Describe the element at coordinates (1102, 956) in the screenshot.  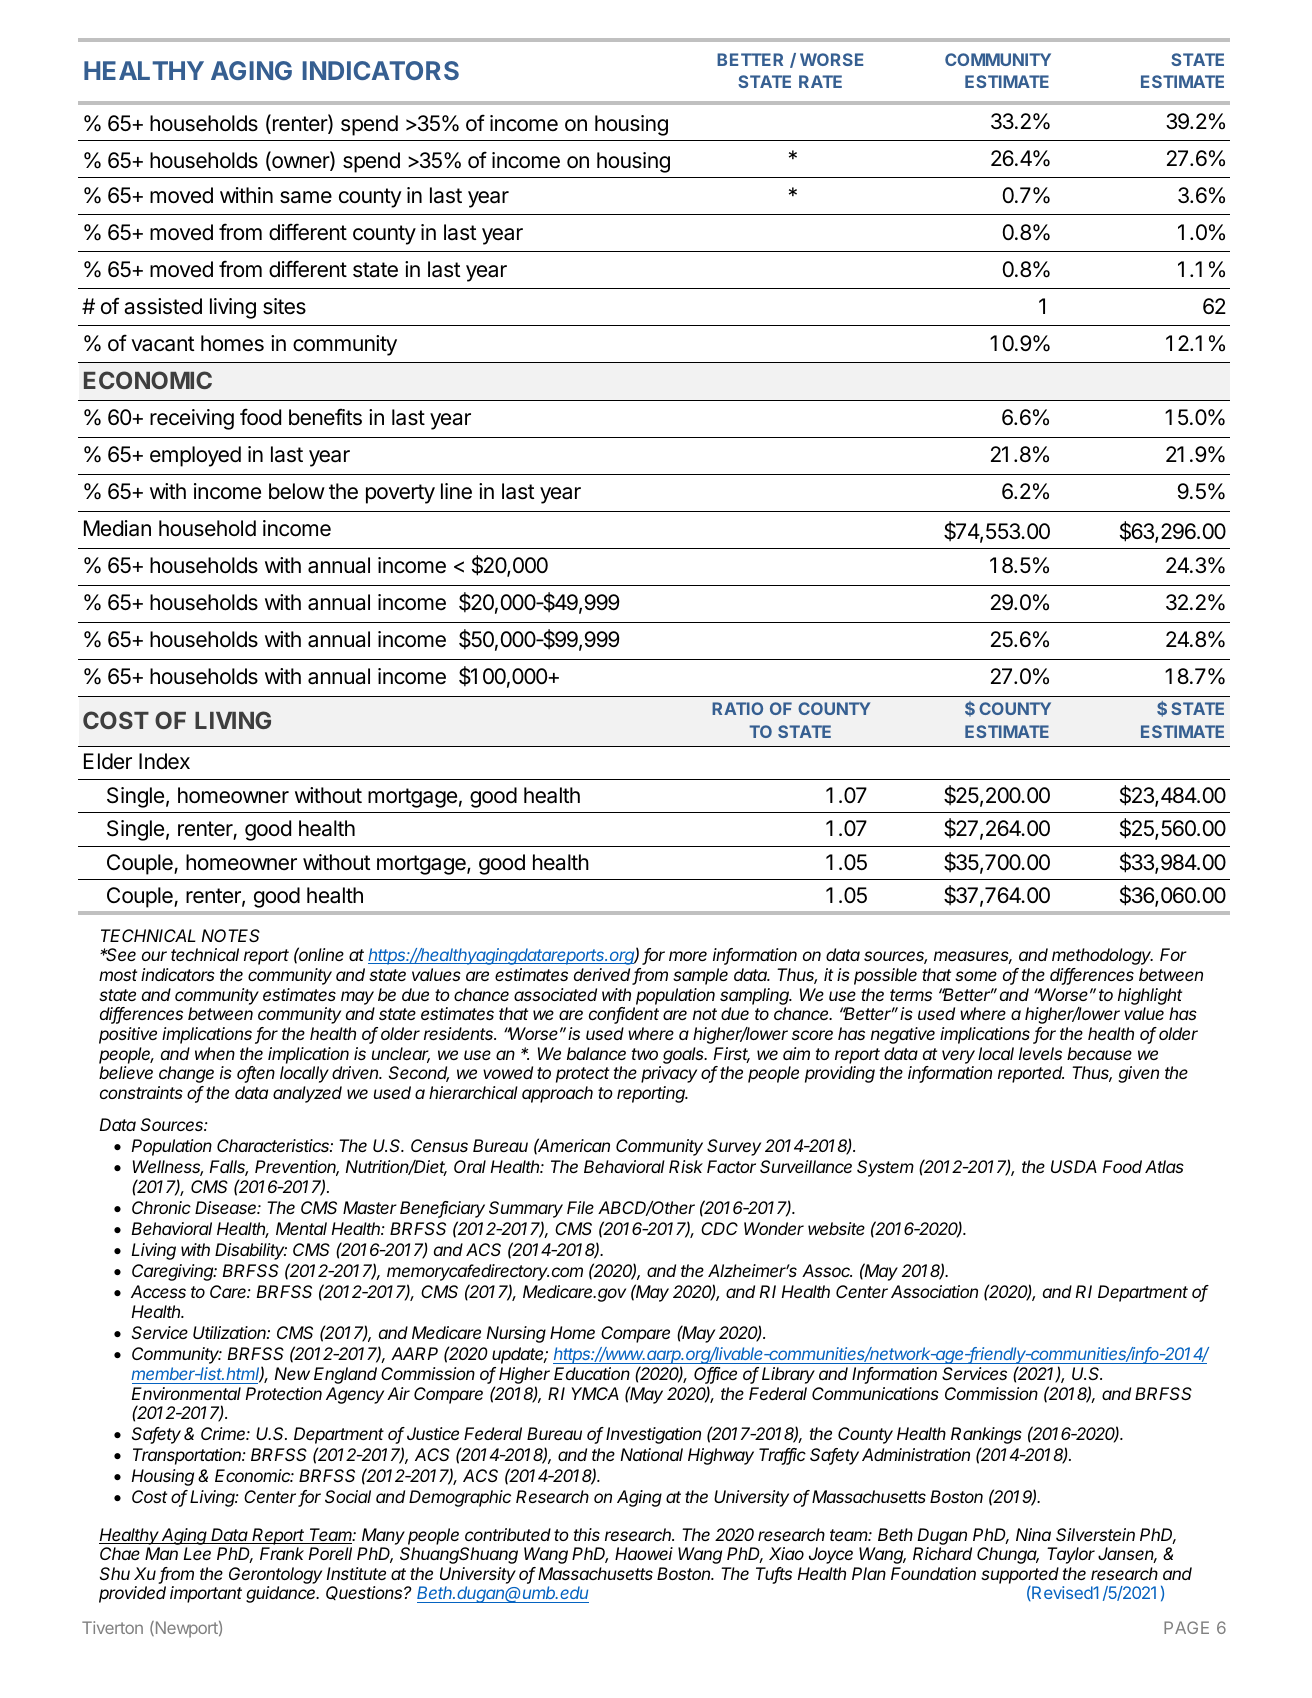
I see `methodology` at that location.
